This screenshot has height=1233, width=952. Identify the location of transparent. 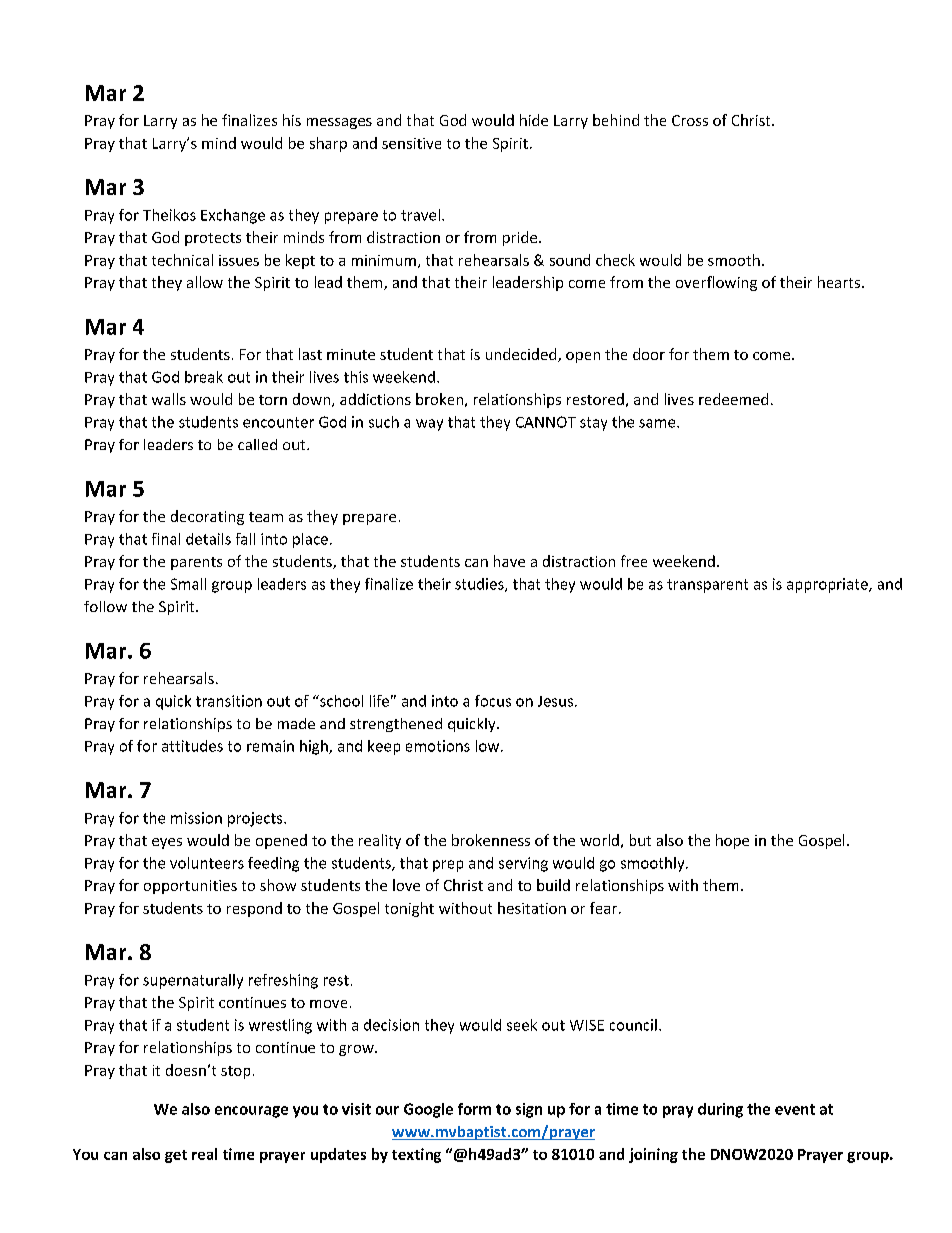
(707, 586).
